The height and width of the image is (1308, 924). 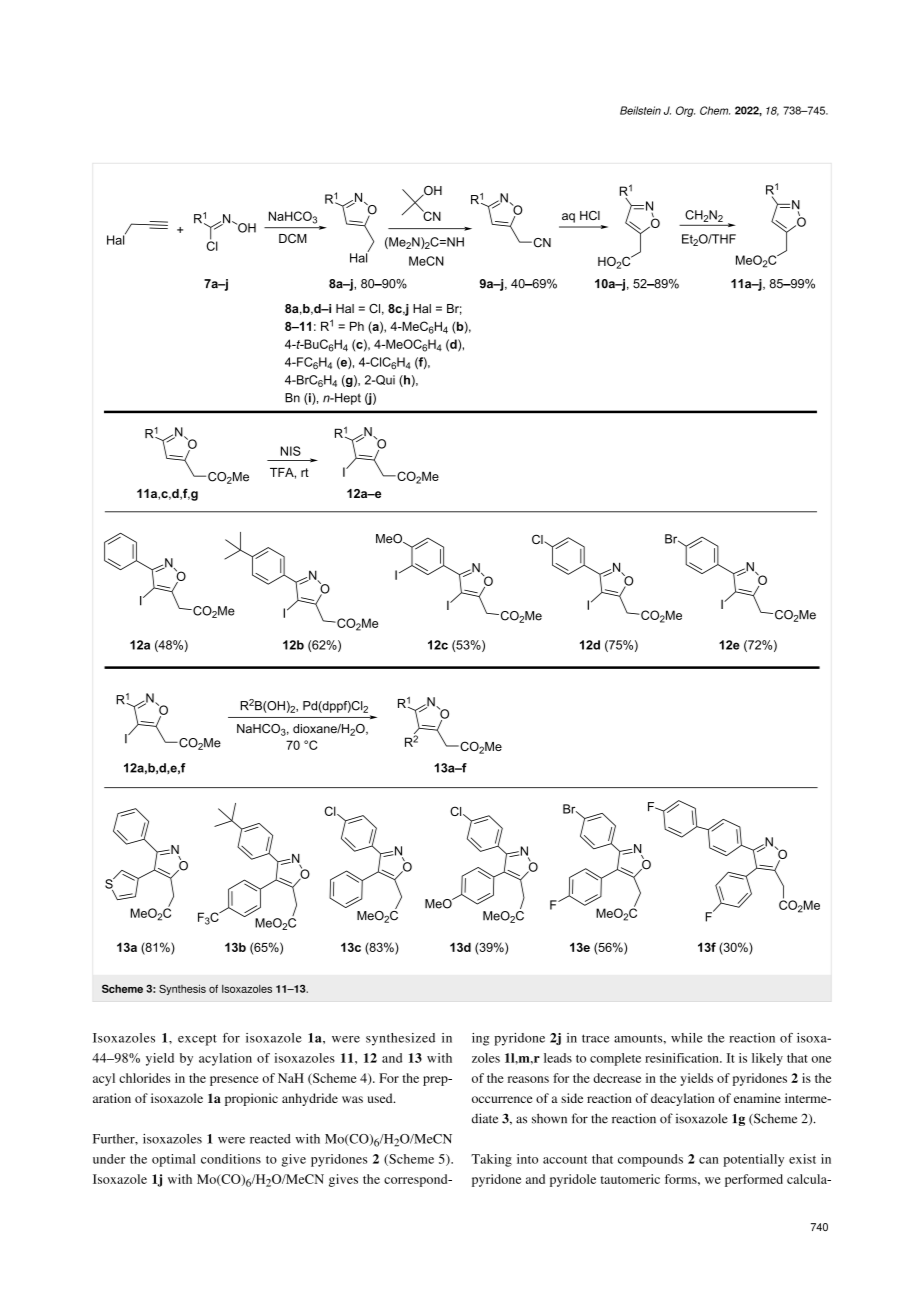 What do you see at coordinates (558, 1058) in the image?
I see `leads` at bounding box center [558, 1058].
